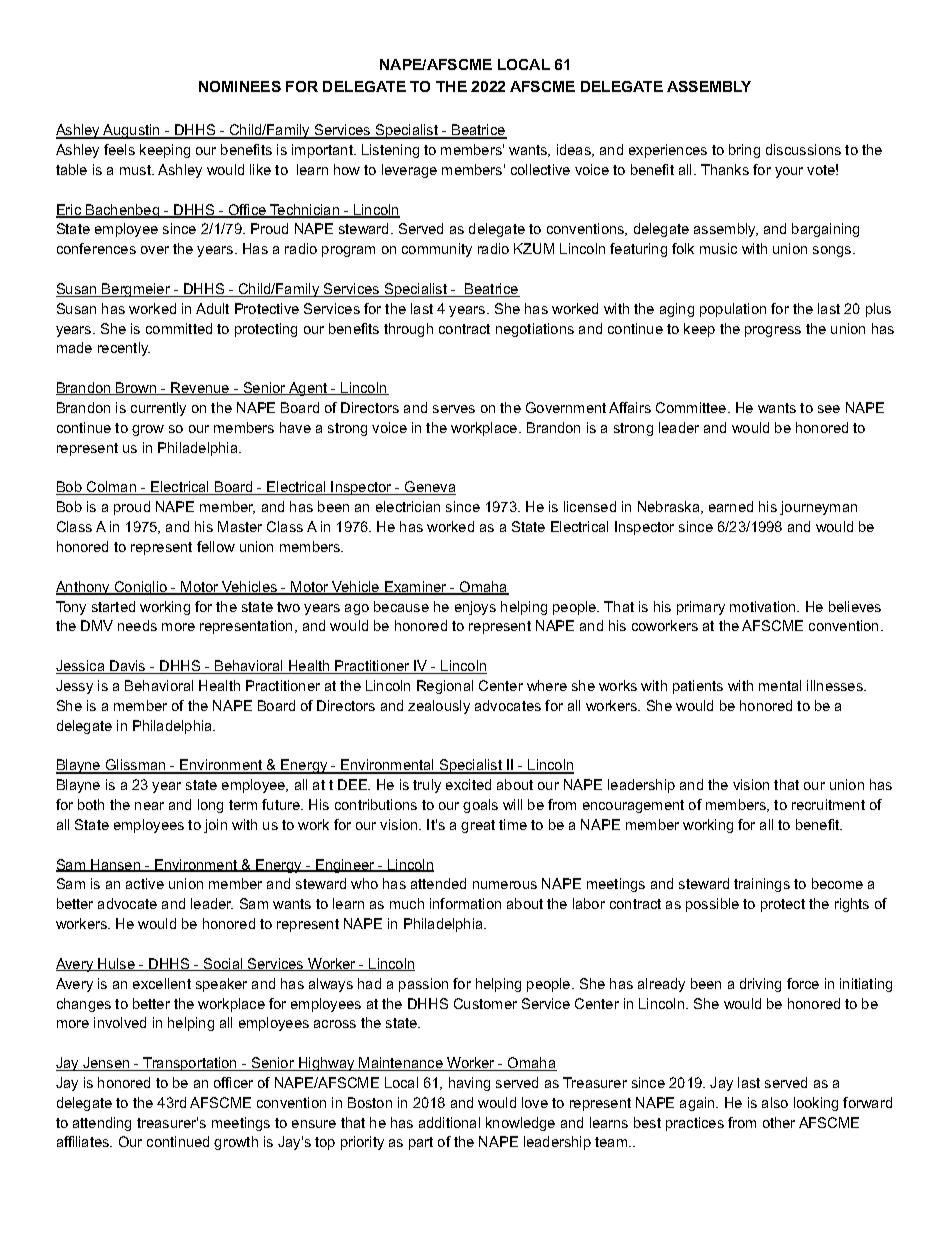 The width and height of the document is (952, 1233). Describe the element at coordinates (775, 1102) in the document. I see `also` at that location.
